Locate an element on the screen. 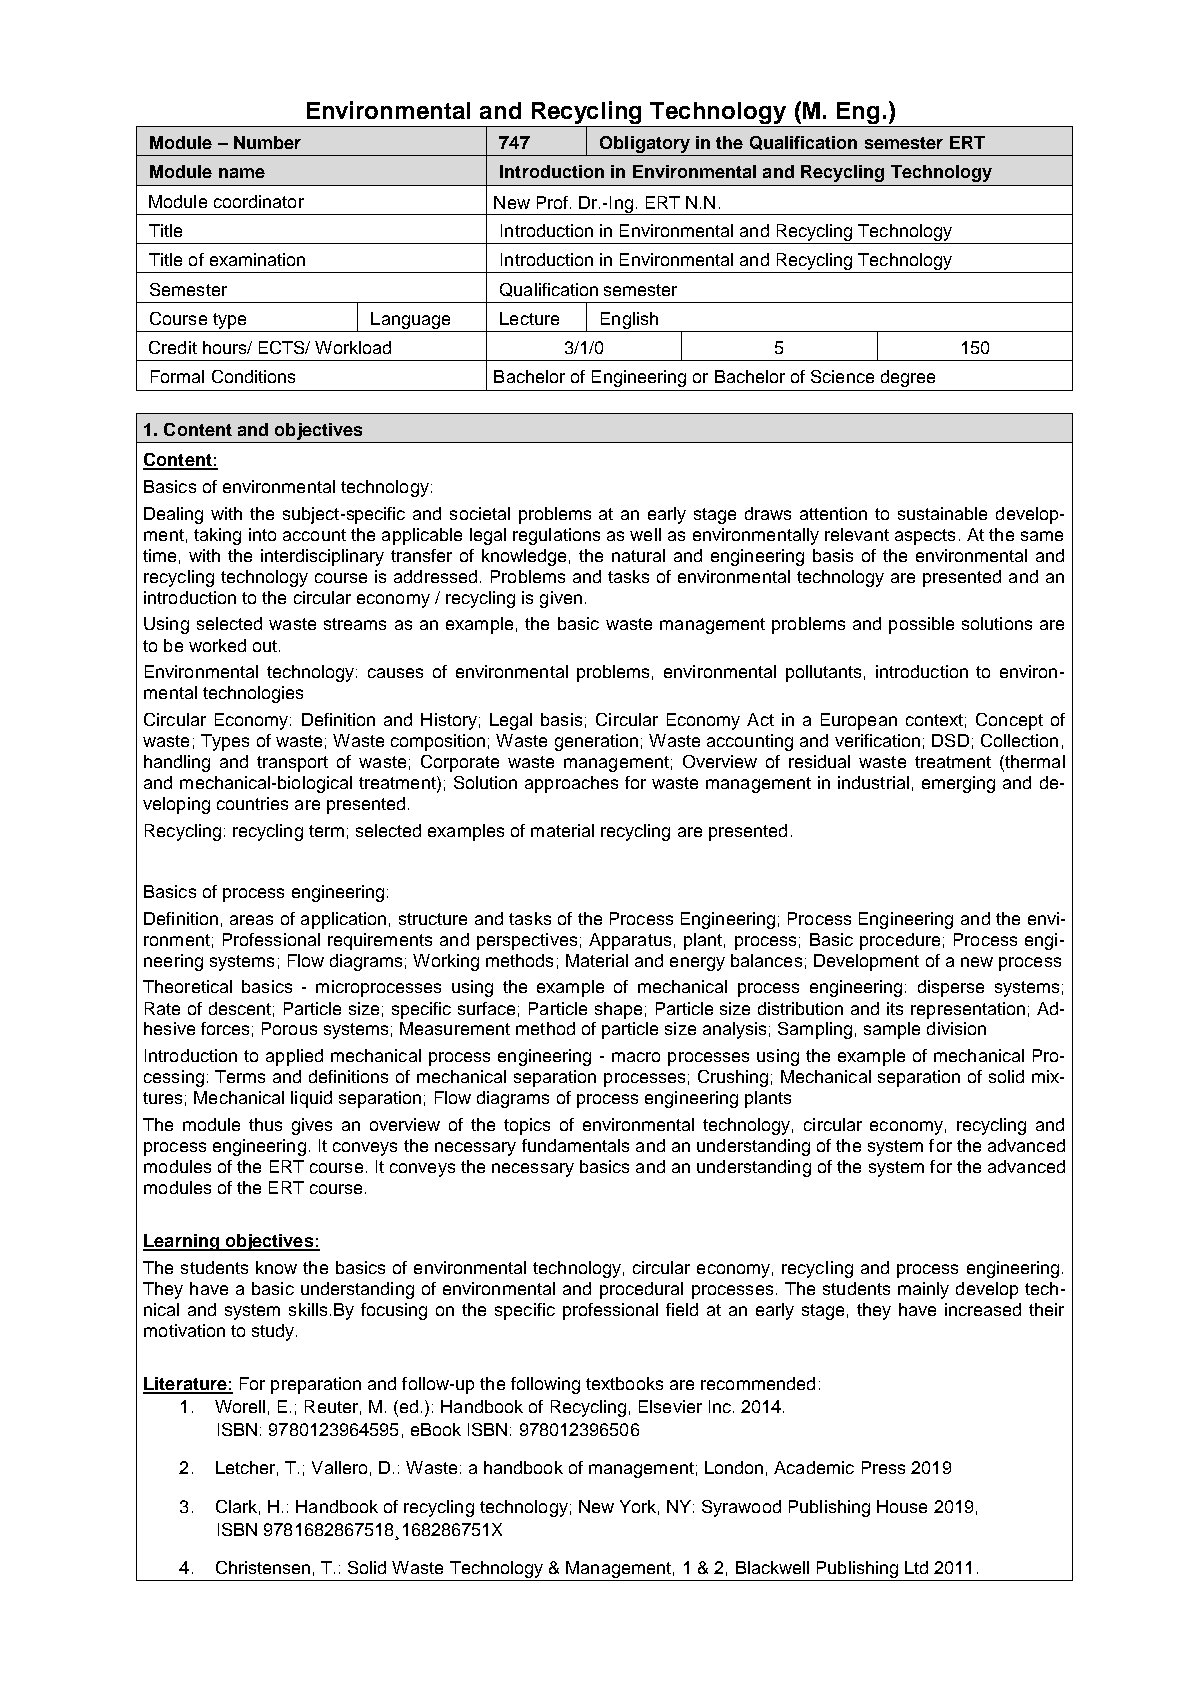 The height and width of the screenshot is (1699, 1201). emerging is located at coordinates (958, 784).
